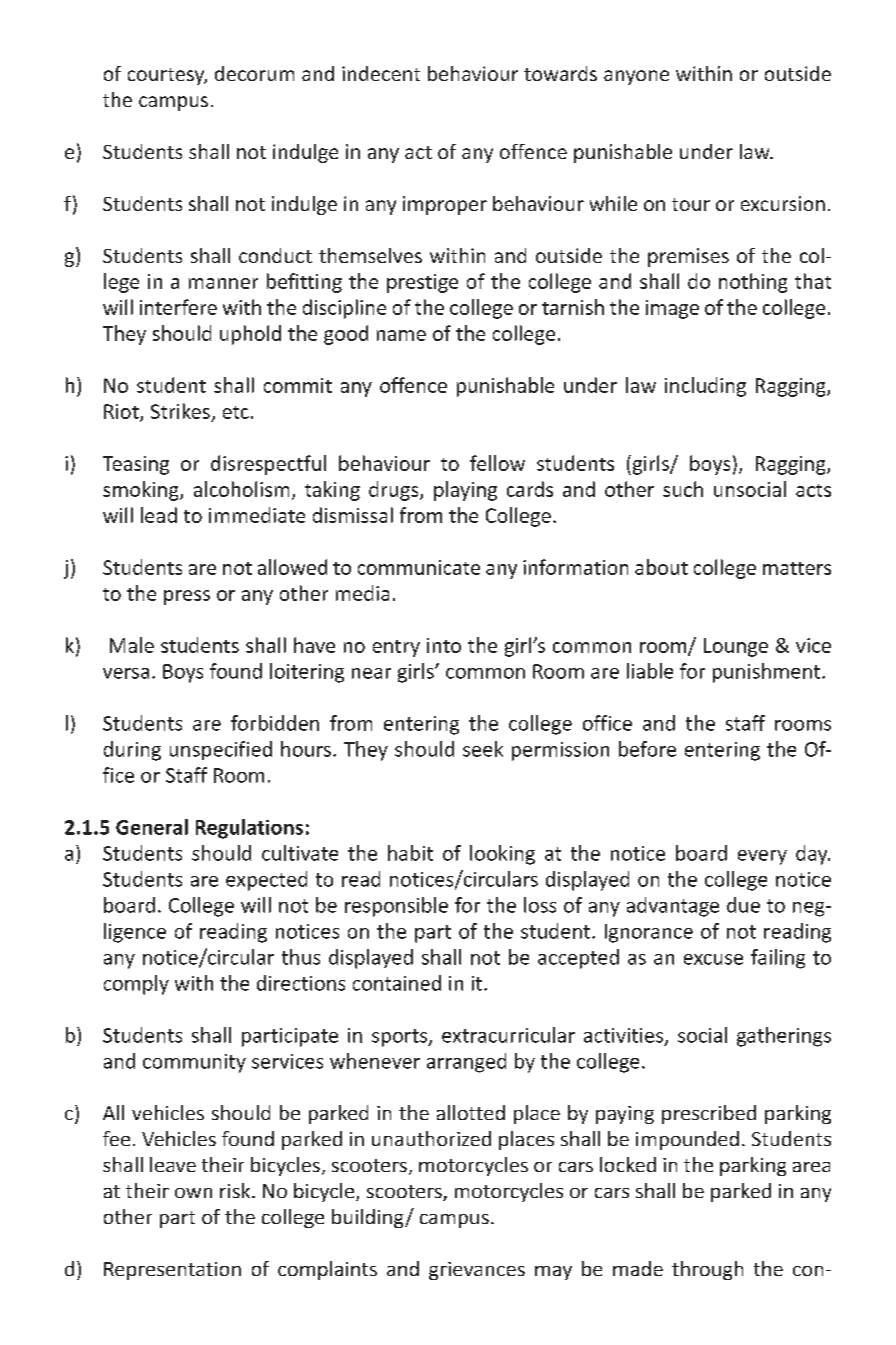 The image size is (896, 1345). Describe the element at coordinates (249, 829) in the image. I see `Regulations` at that location.
